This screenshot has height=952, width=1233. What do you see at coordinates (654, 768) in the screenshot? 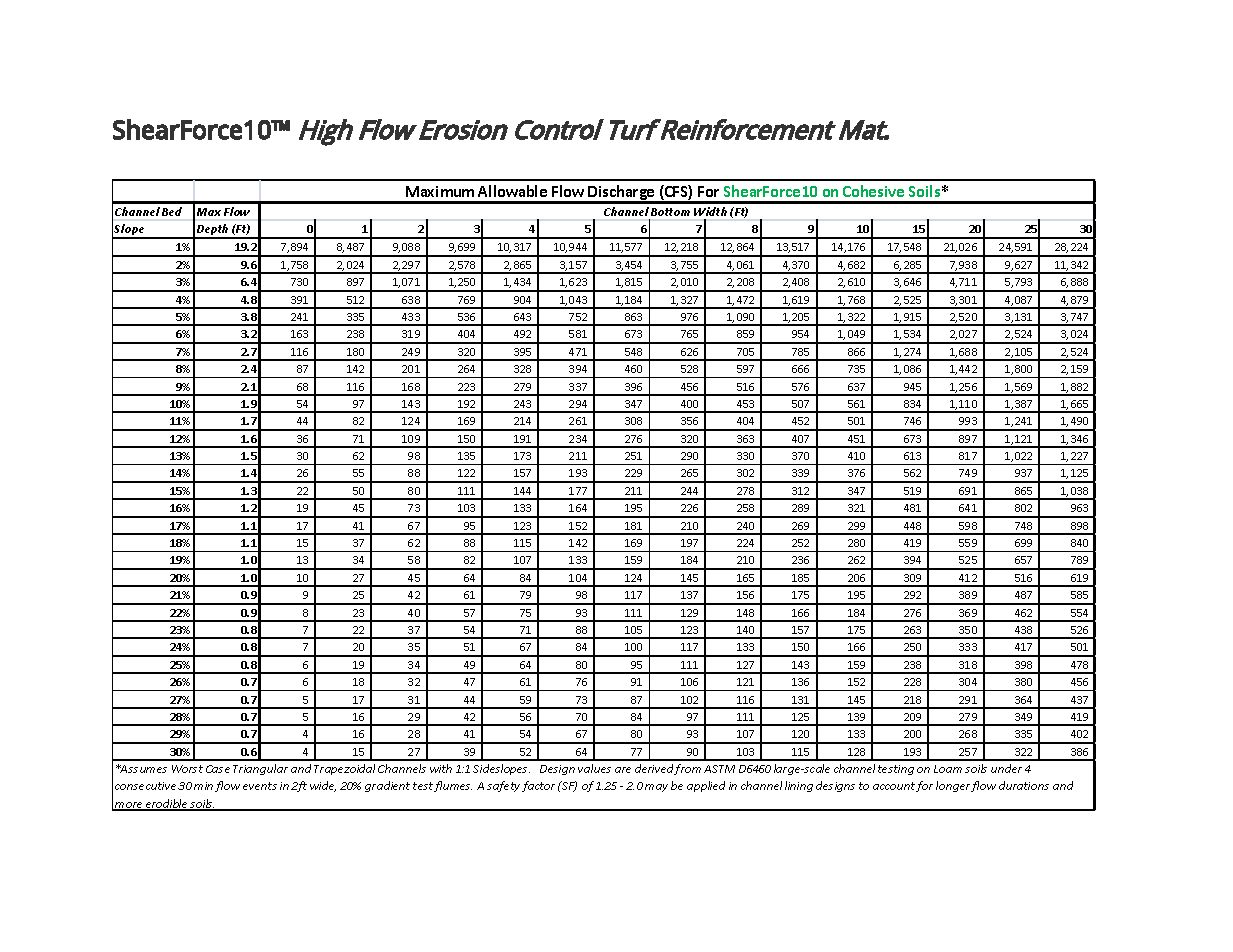
I see `derived` at bounding box center [654, 768].
